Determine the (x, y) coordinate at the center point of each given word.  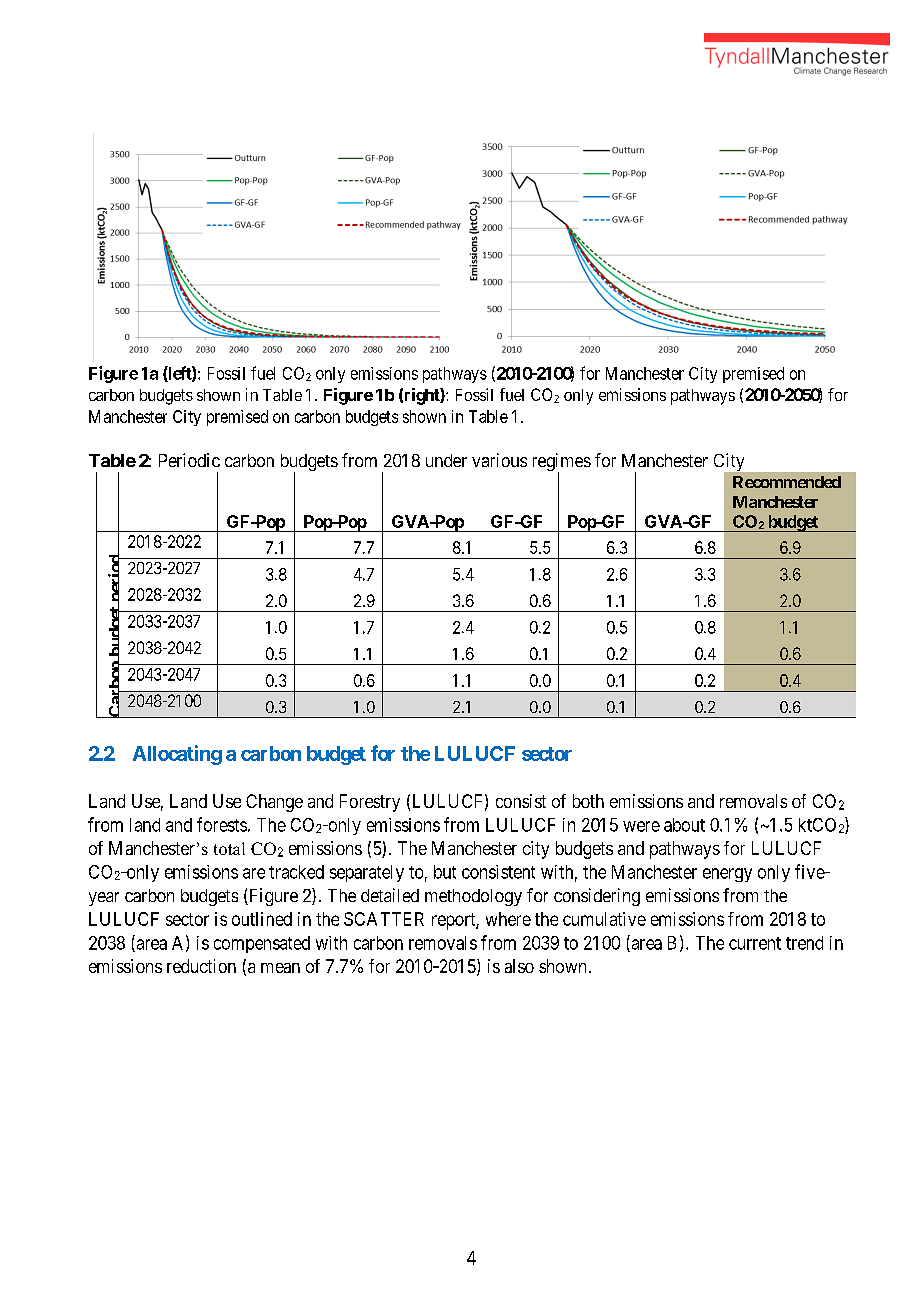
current (755, 943)
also (519, 966)
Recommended (787, 482)
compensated (262, 944)
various (499, 460)
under (446, 460)
